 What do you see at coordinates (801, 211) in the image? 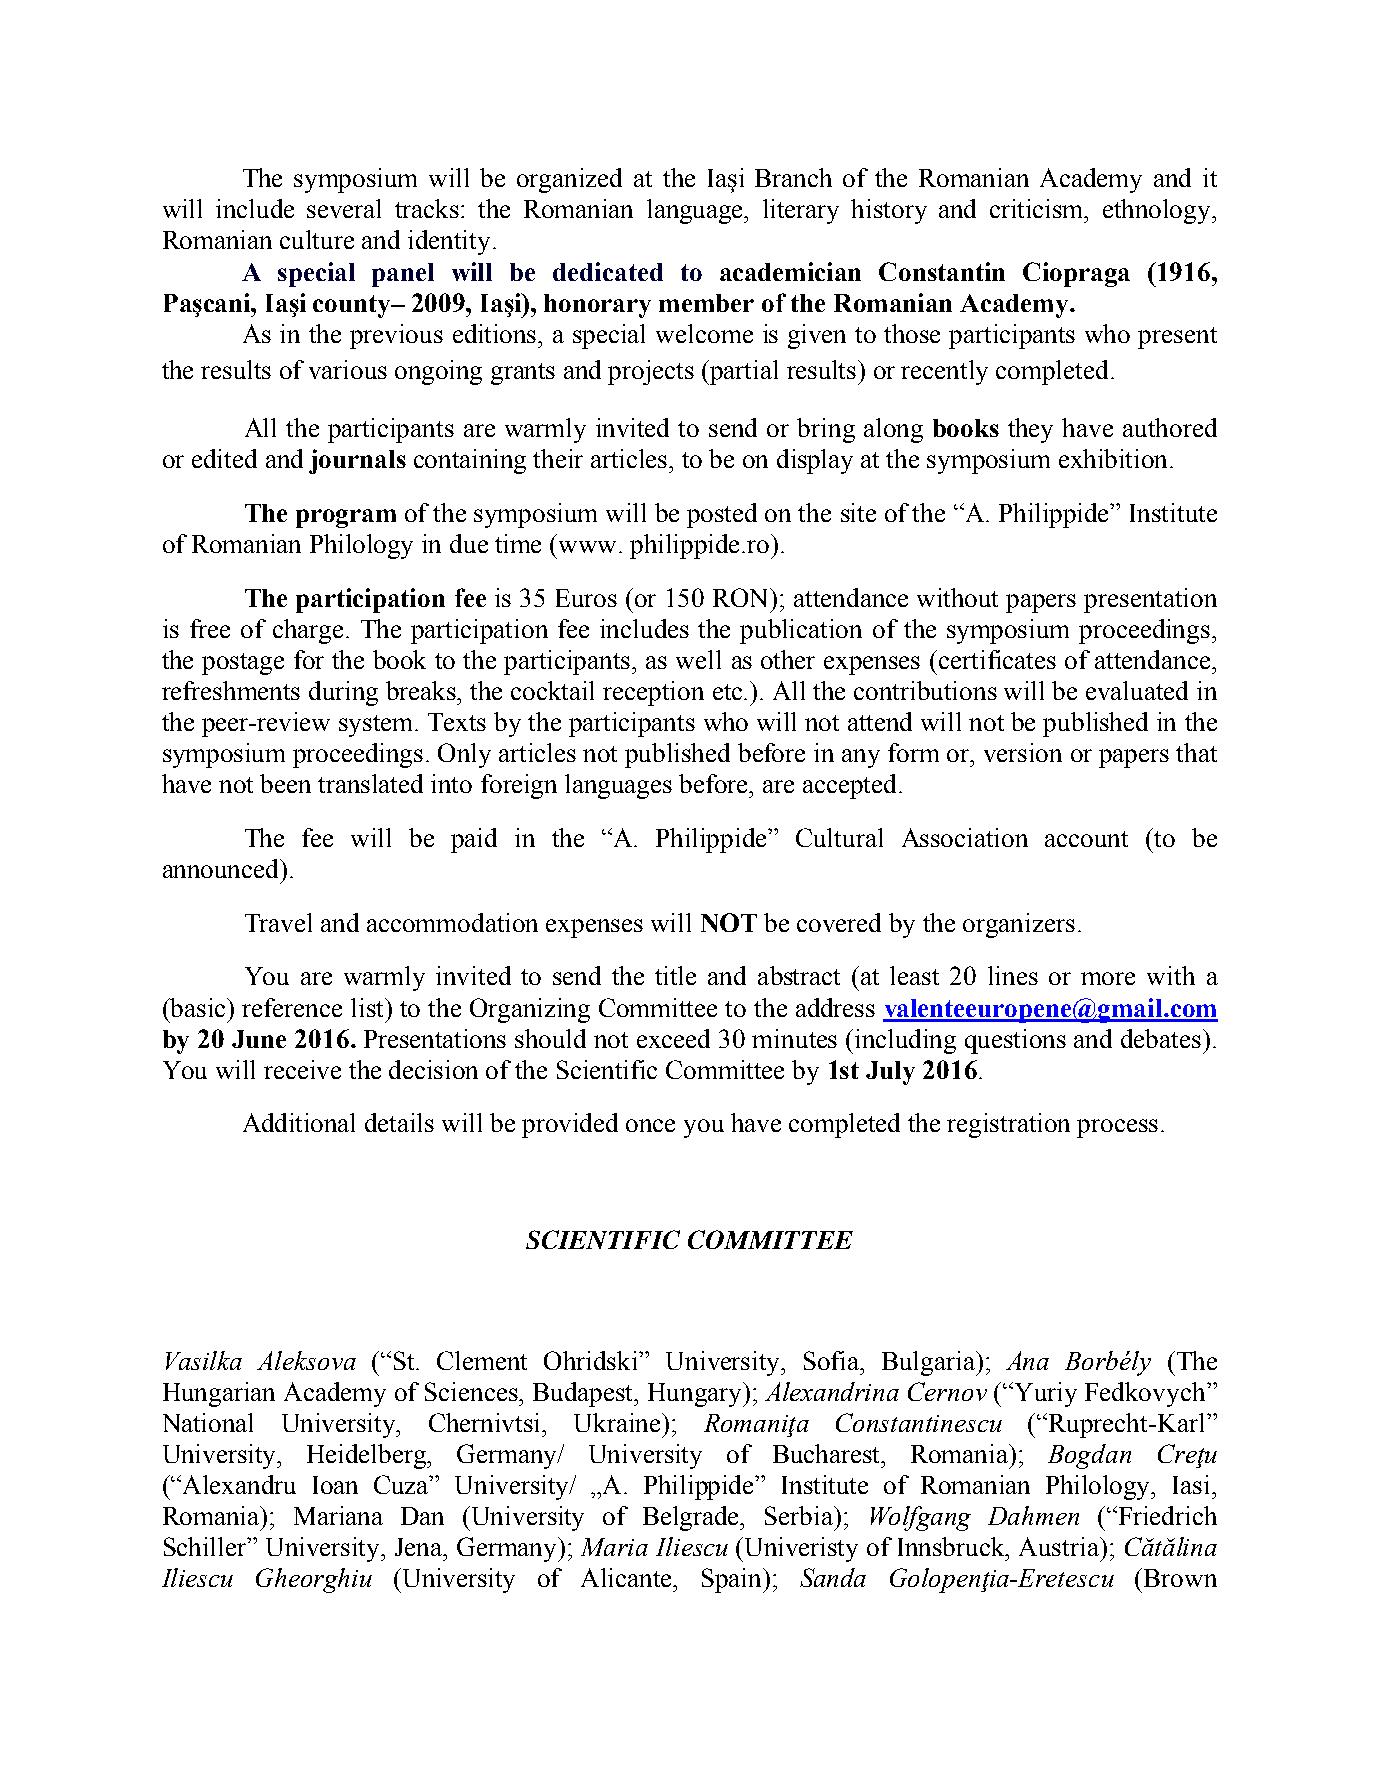
I see `literary` at bounding box center [801, 211].
